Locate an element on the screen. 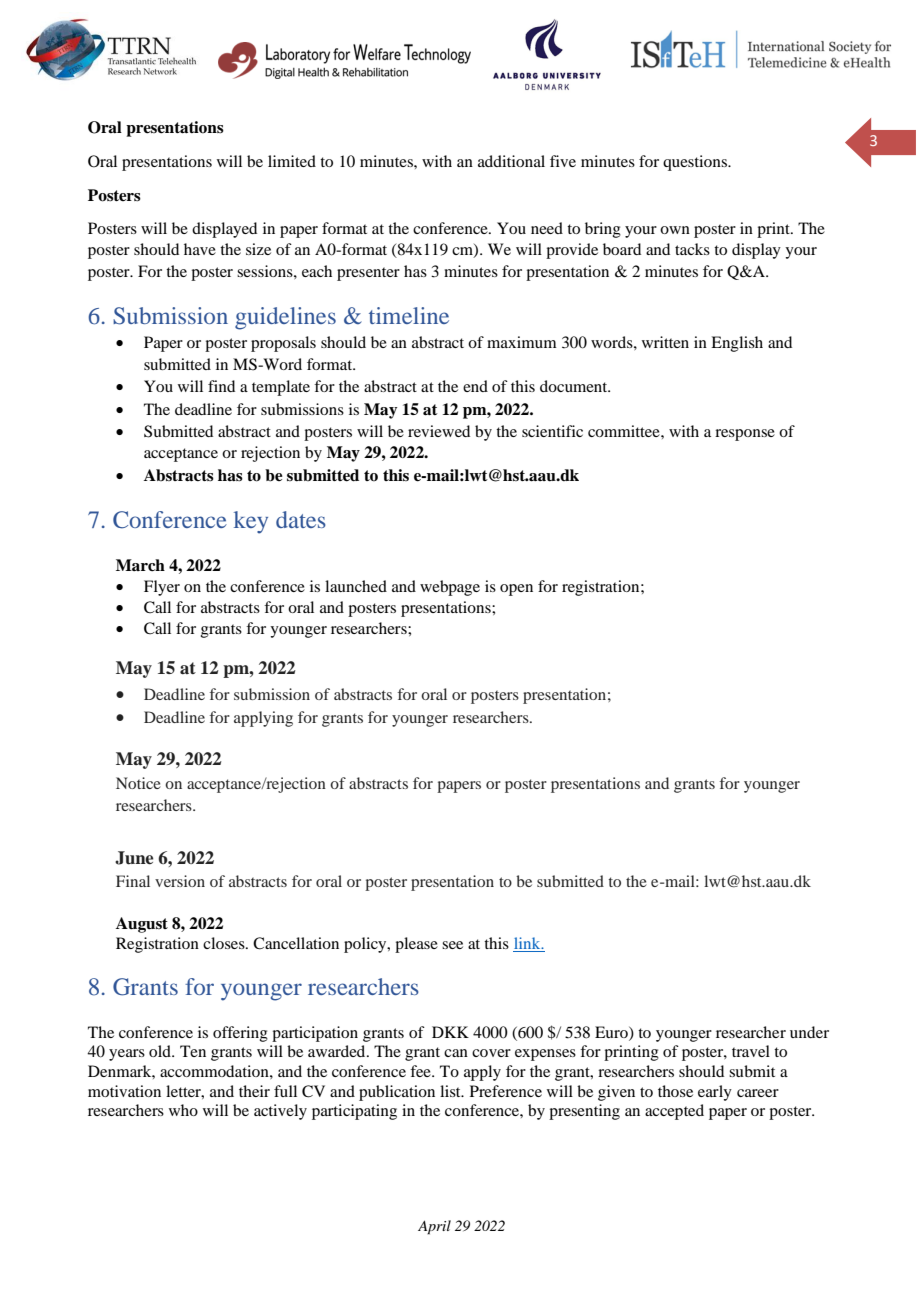  additional is located at coordinates (511, 161).
